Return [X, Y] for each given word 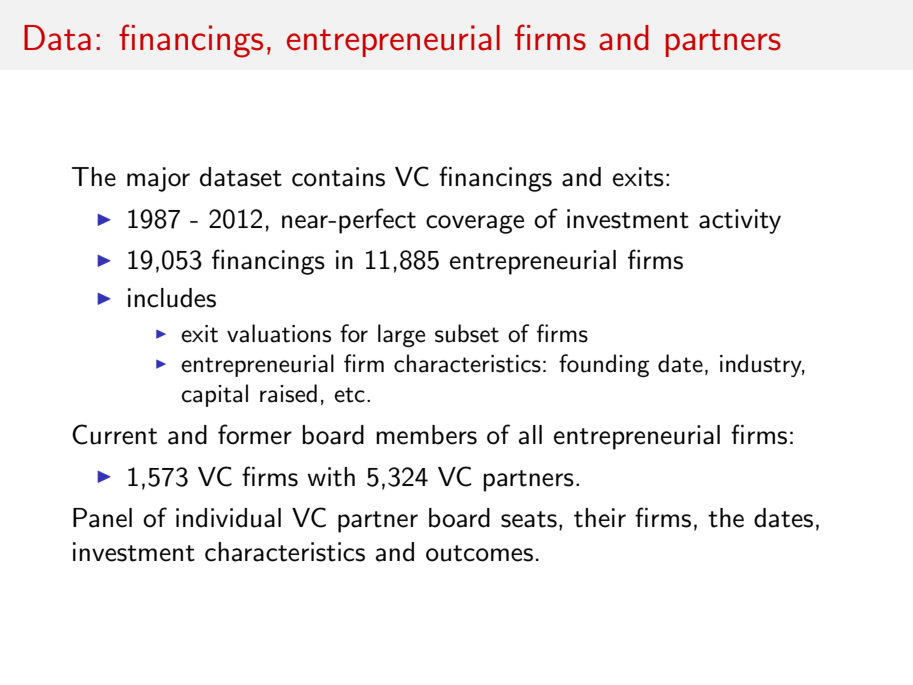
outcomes [479, 553]
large [401, 335]
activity [740, 221]
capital [214, 395]
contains [338, 177]
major [158, 179]
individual [228, 518]
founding [604, 365]
